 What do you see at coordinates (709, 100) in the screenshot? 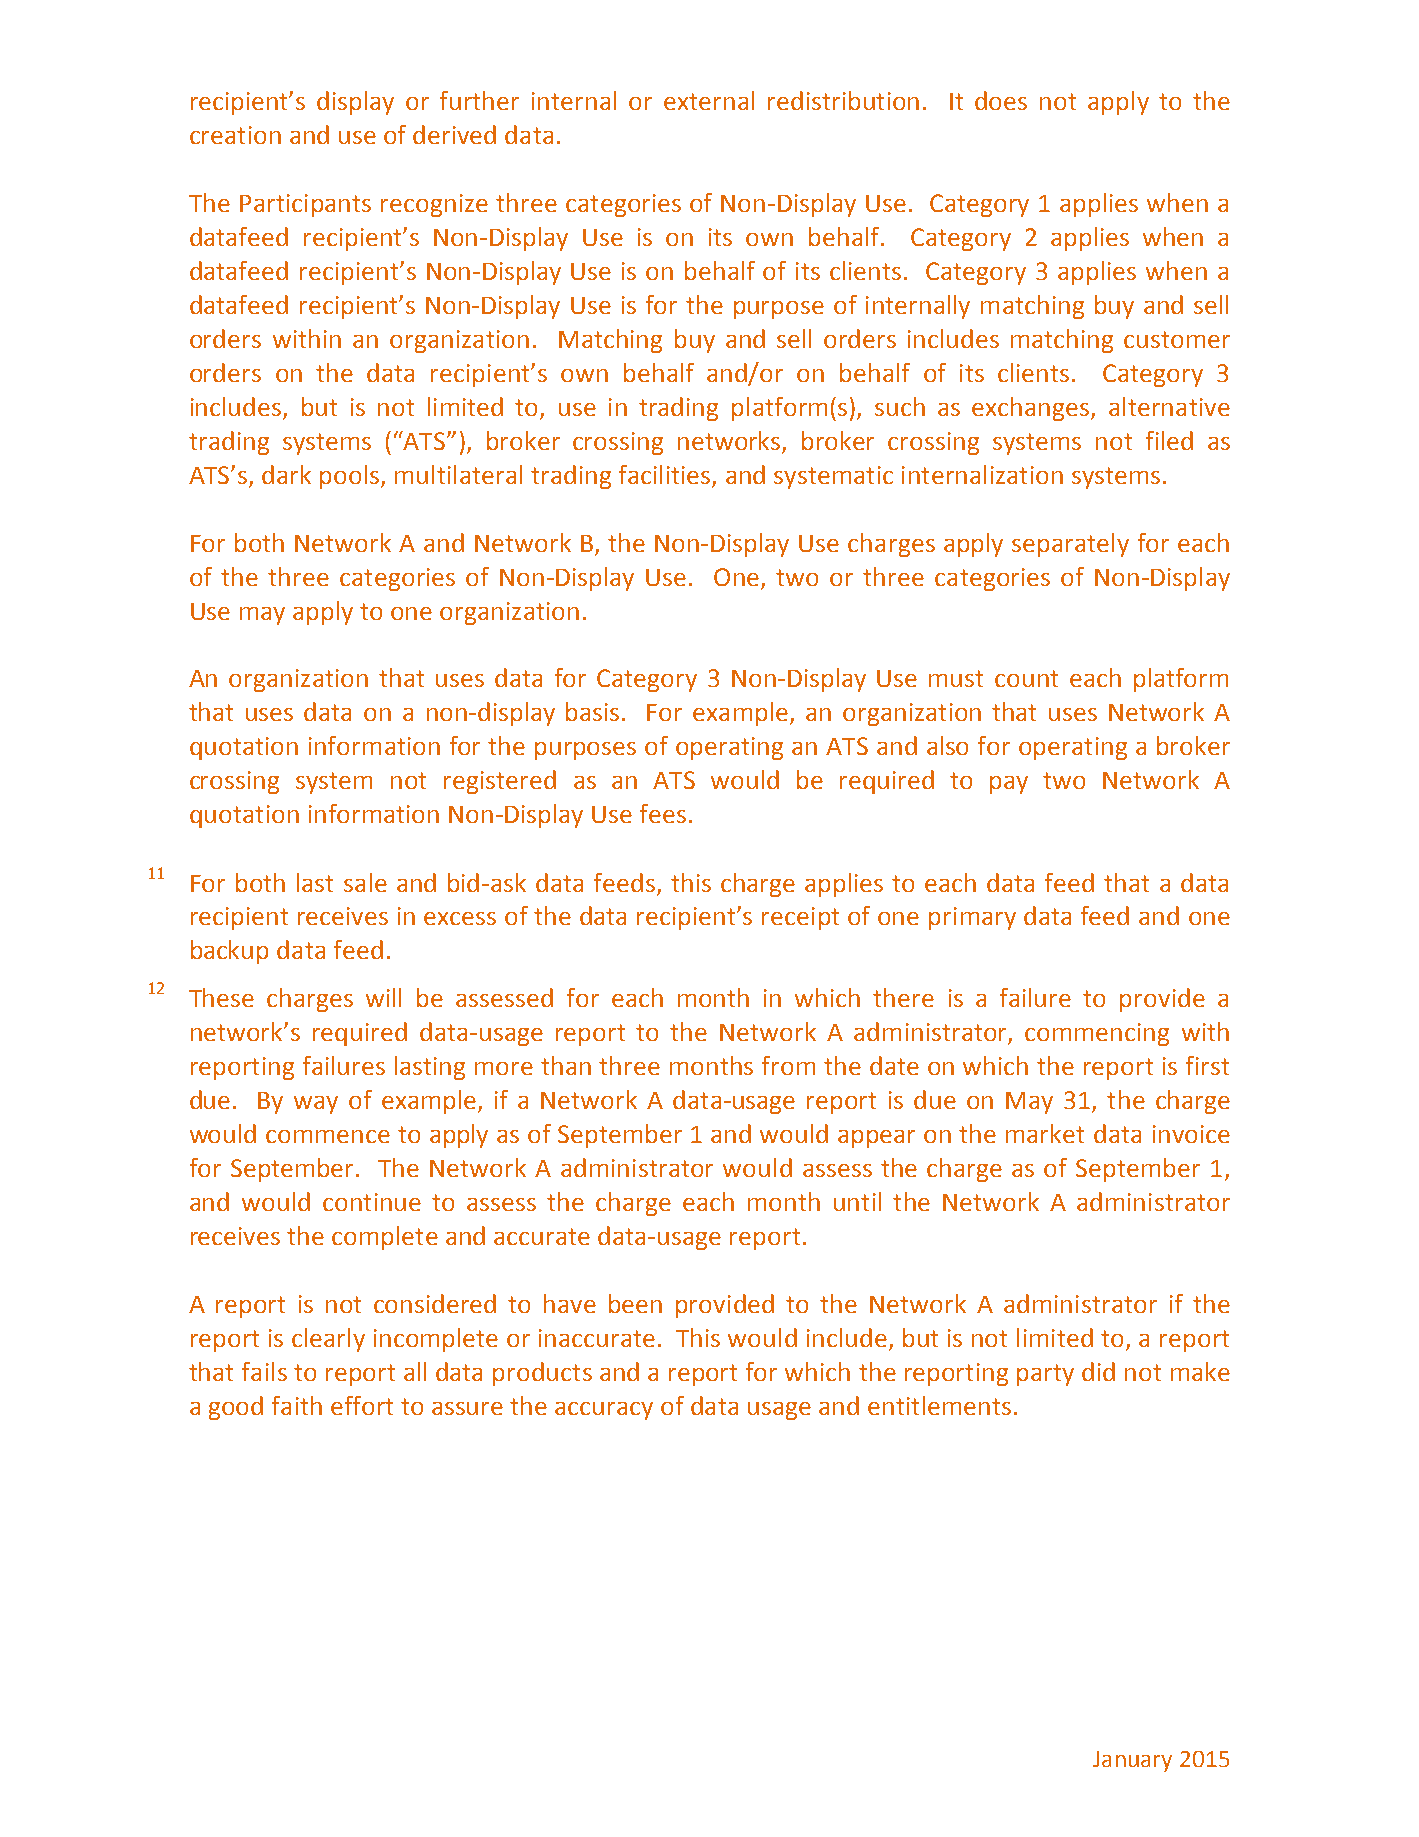
I see `external` at bounding box center [709, 100].
